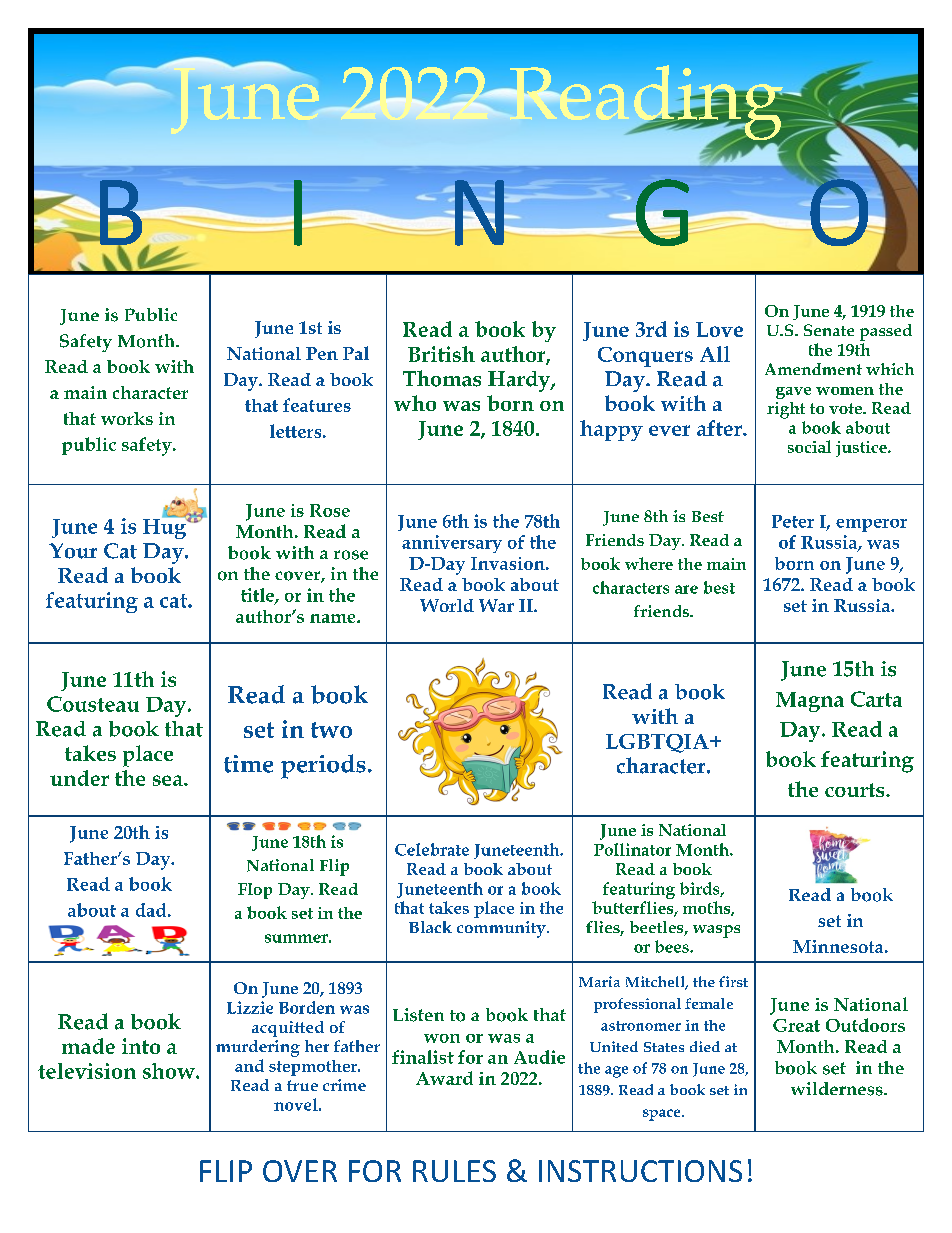 The height and width of the page is (1233, 952). I want to click on works, so click(127, 418).
